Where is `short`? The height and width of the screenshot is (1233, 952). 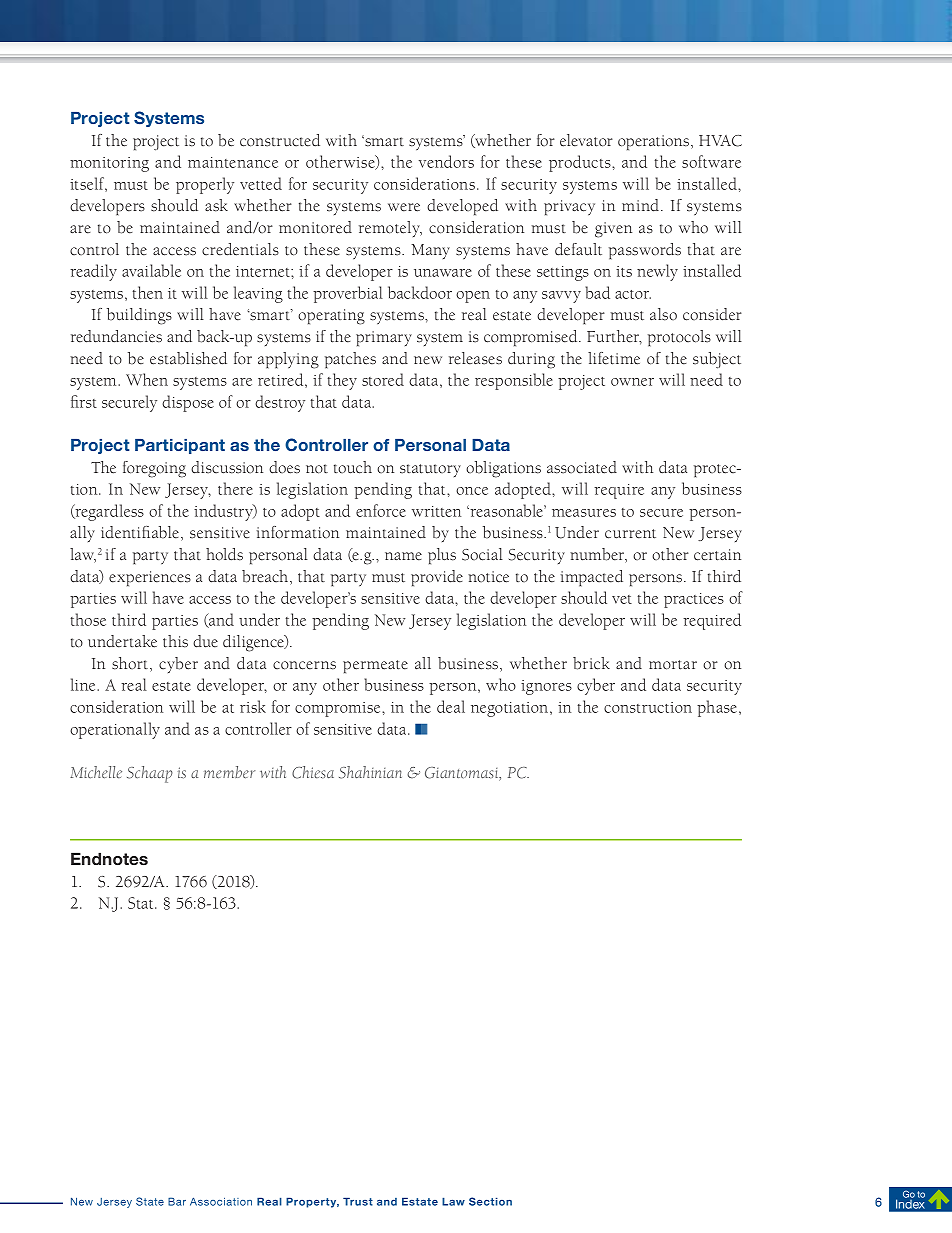
short is located at coordinates (131, 664).
